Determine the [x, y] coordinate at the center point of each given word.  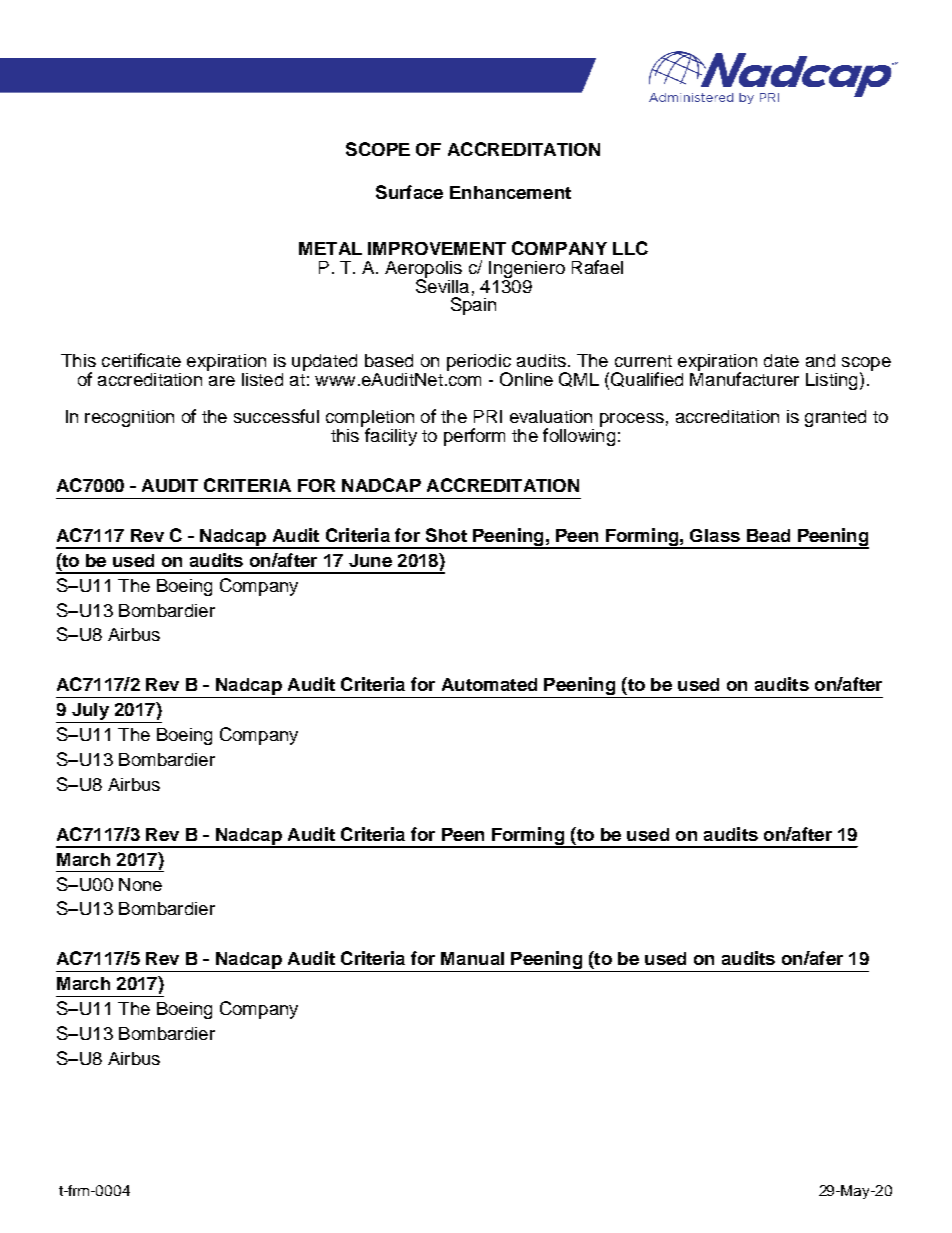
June [370, 560]
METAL [330, 248]
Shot [446, 535]
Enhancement [510, 192]
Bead [768, 535]
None [140, 884]
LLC [630, 248]
